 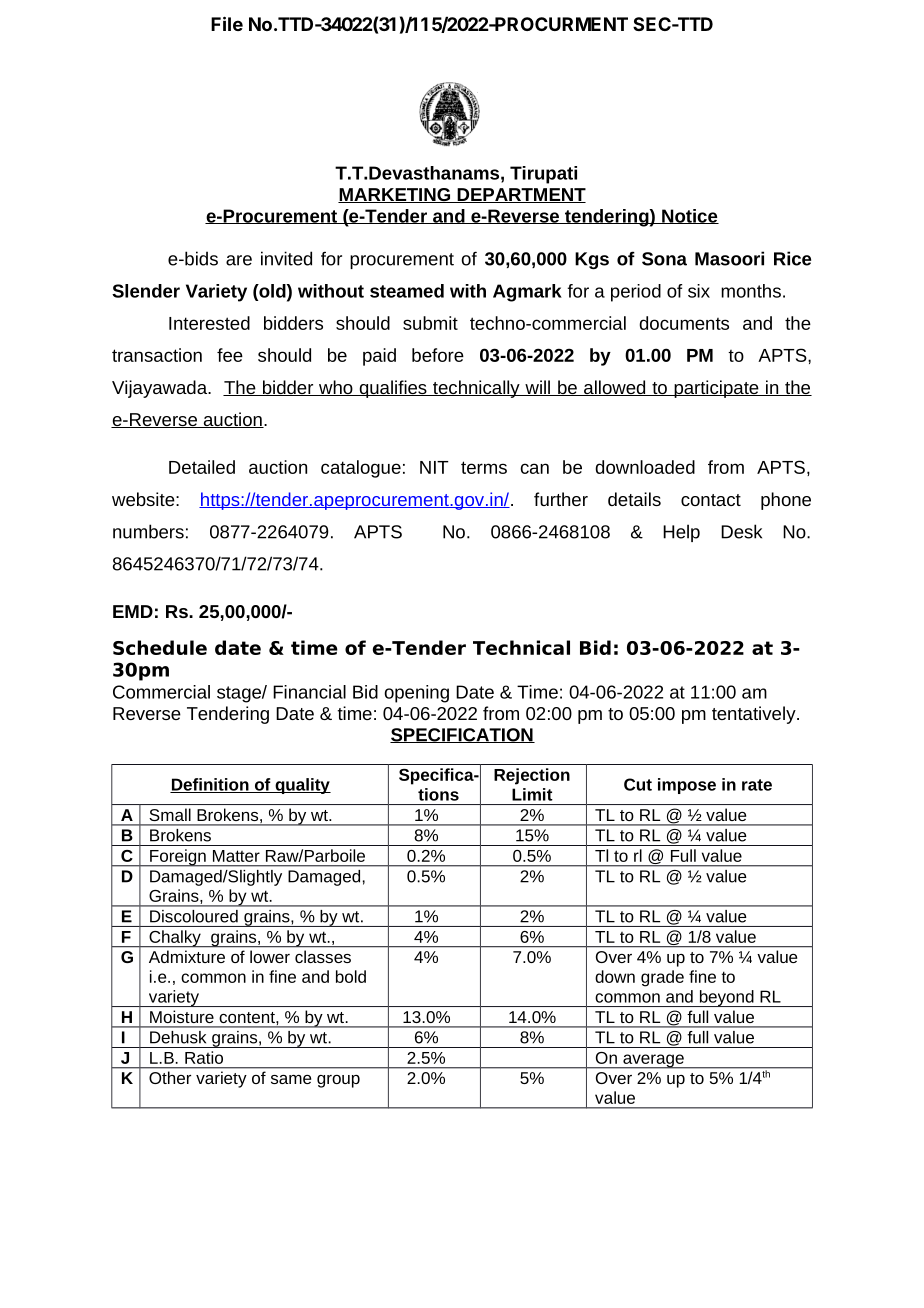 I want to click on terms, so click(x=484, y=467).
